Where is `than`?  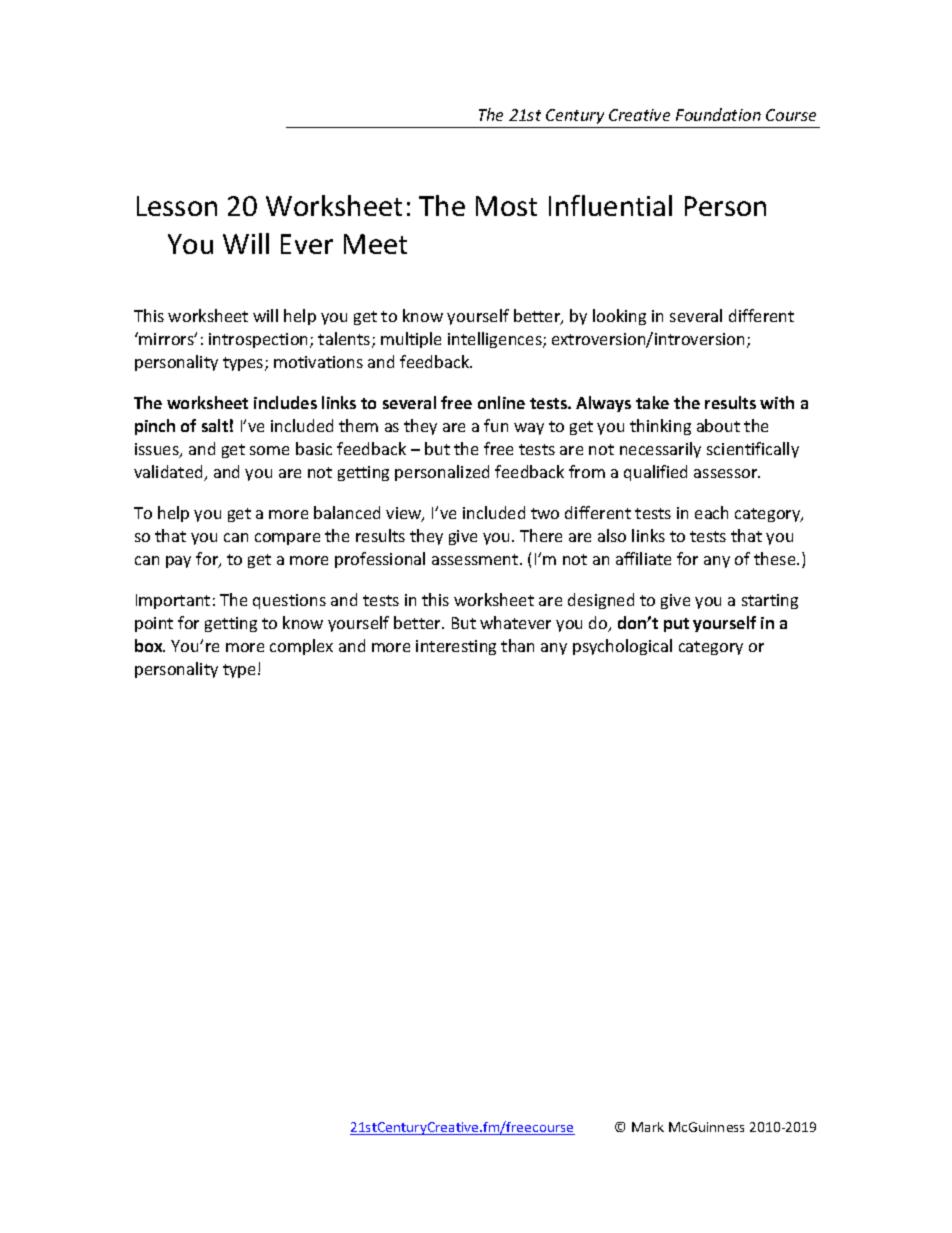
than is located at coordinates (517, 645).
